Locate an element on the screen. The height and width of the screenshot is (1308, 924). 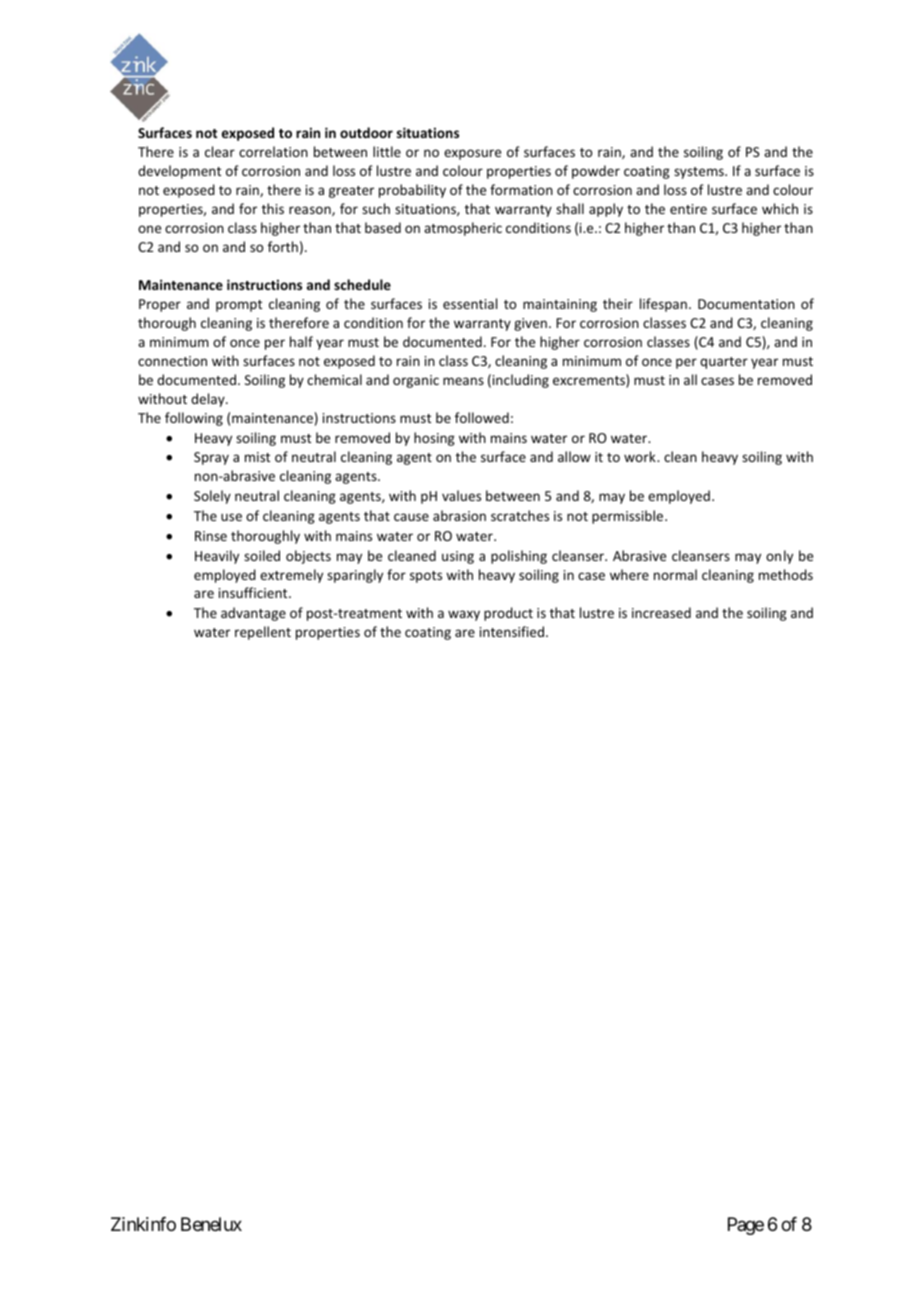
Solely is located at coordinates (212, 497).
